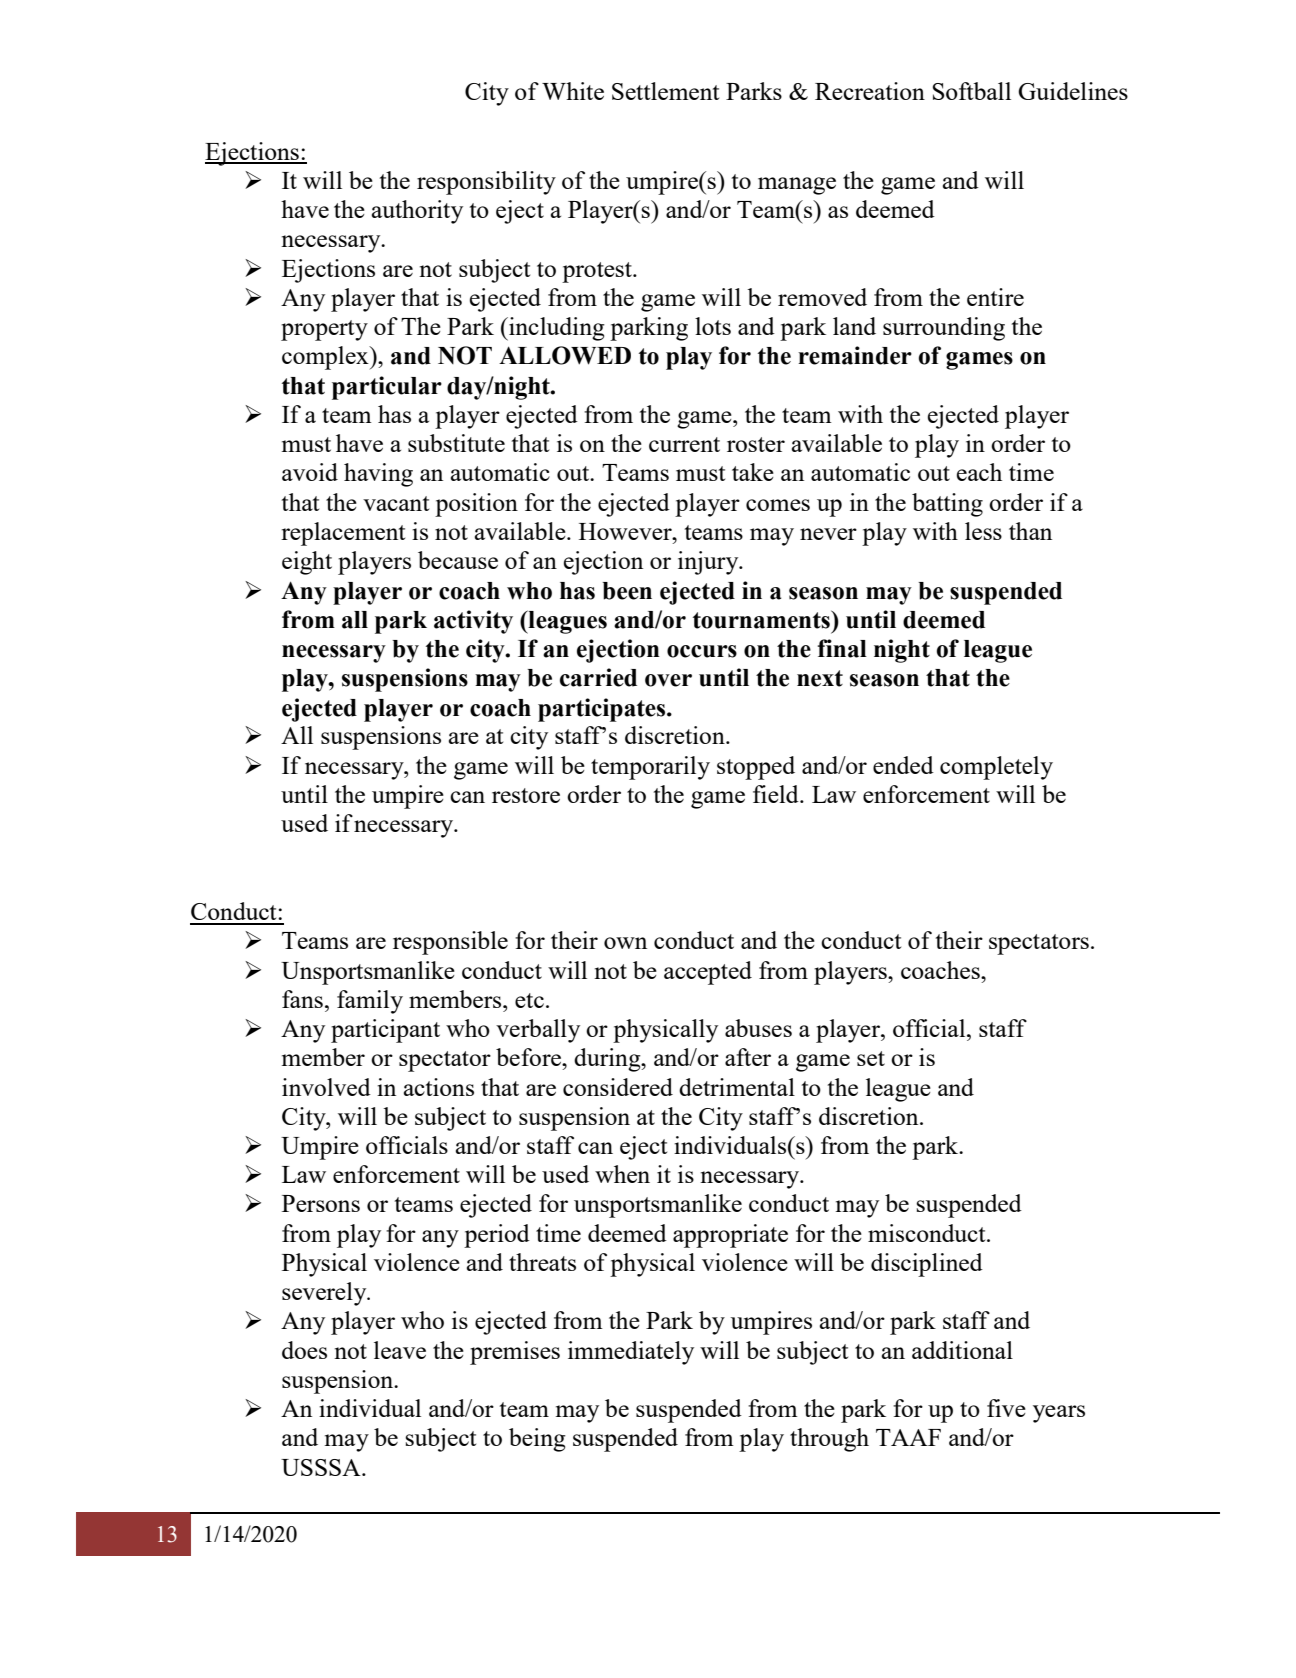 The width and height of the image is (1296, 1678). I want to click on immediately, so click(631, 1353).
